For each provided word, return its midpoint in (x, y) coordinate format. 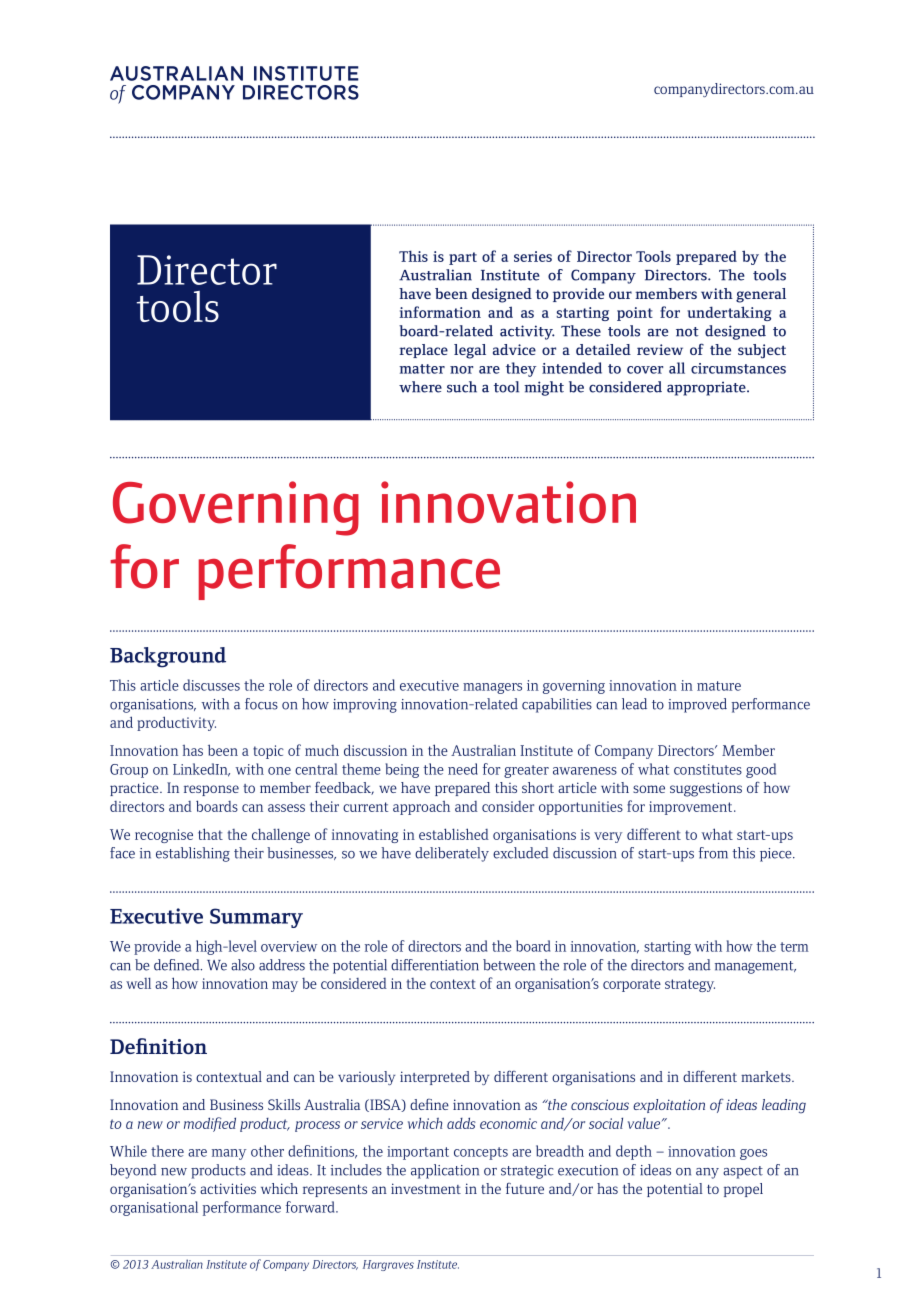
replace (423, 351)
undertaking (729, 313)
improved (697, 705)
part (463, 258)
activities (228, 1188)
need (463, 769)
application (445, 1171)
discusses (211, 685)
